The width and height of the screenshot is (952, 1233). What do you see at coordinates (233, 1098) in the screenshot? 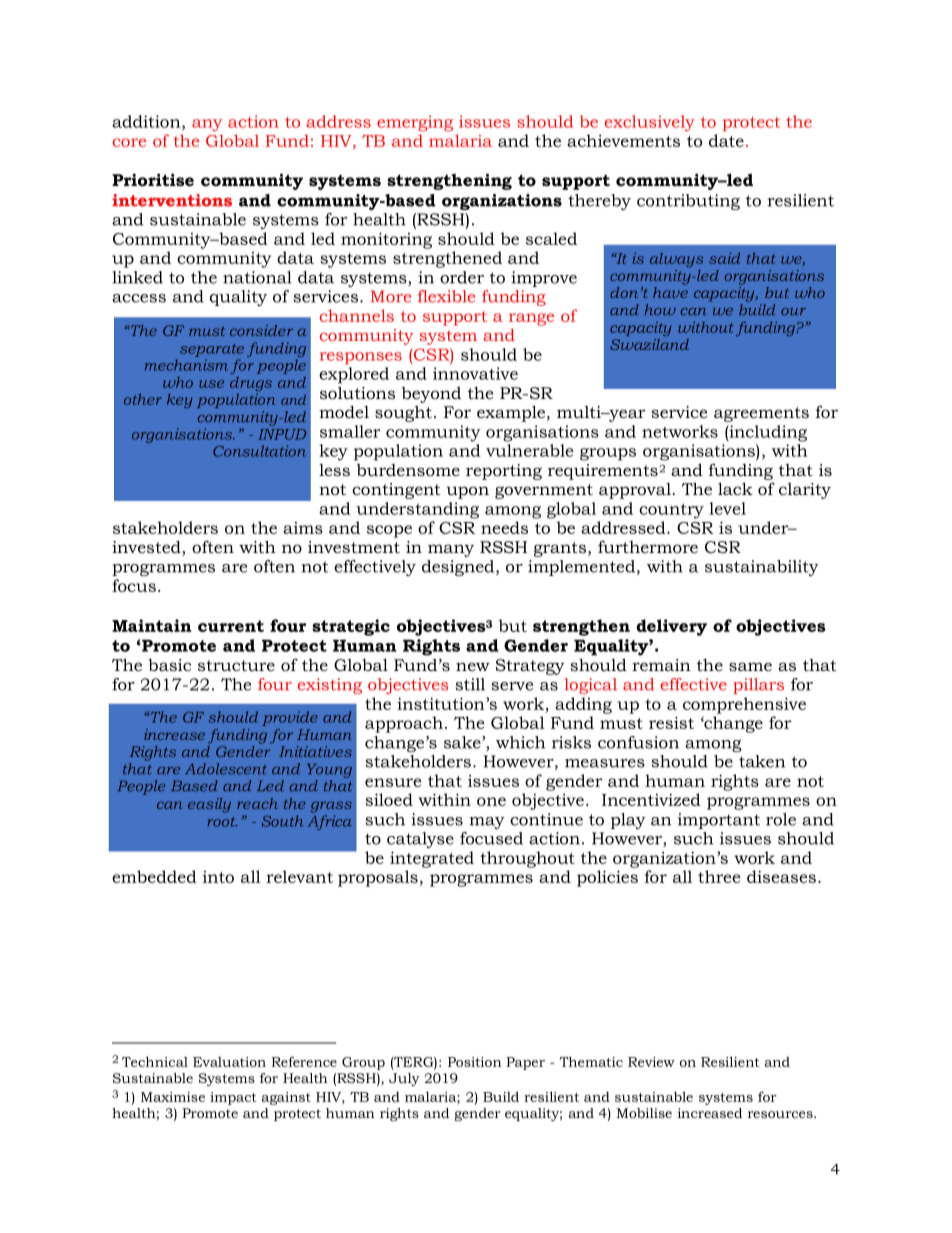
I see `impact` at bounding box center [233, 1098].
